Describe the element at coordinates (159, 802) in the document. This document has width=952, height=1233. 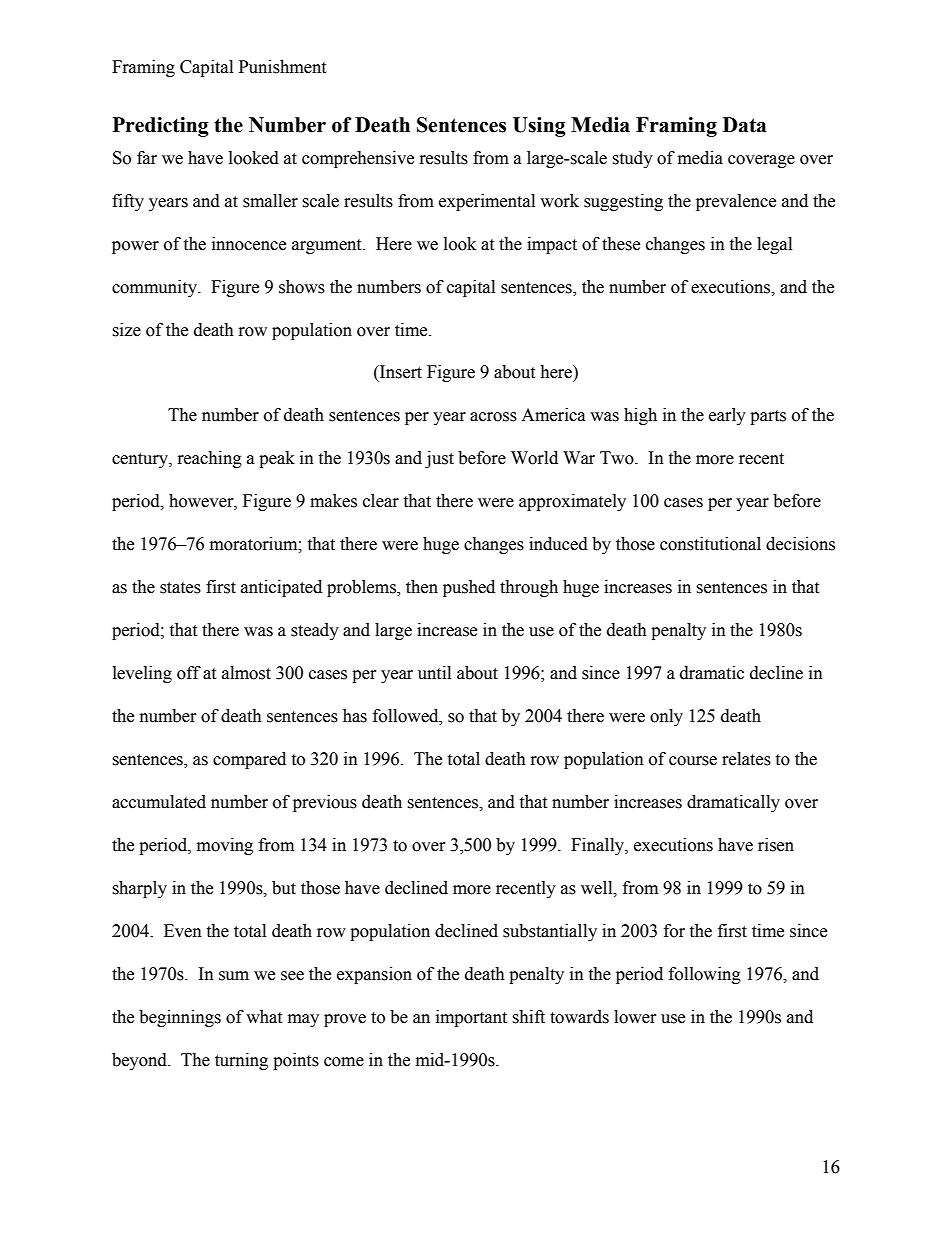
I see `accumulated` at that location.
